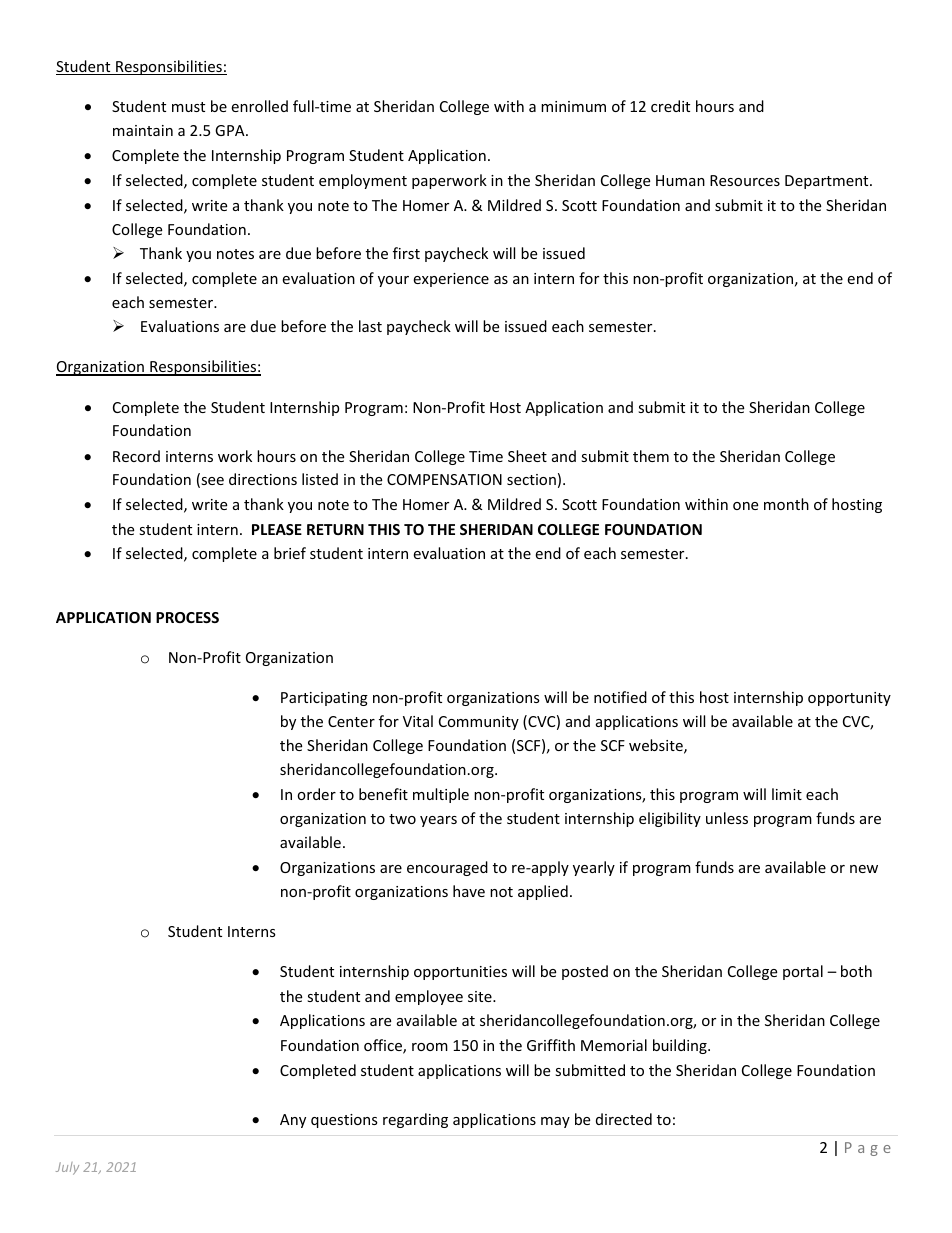  I want to click on limit, so click(787, 794).
